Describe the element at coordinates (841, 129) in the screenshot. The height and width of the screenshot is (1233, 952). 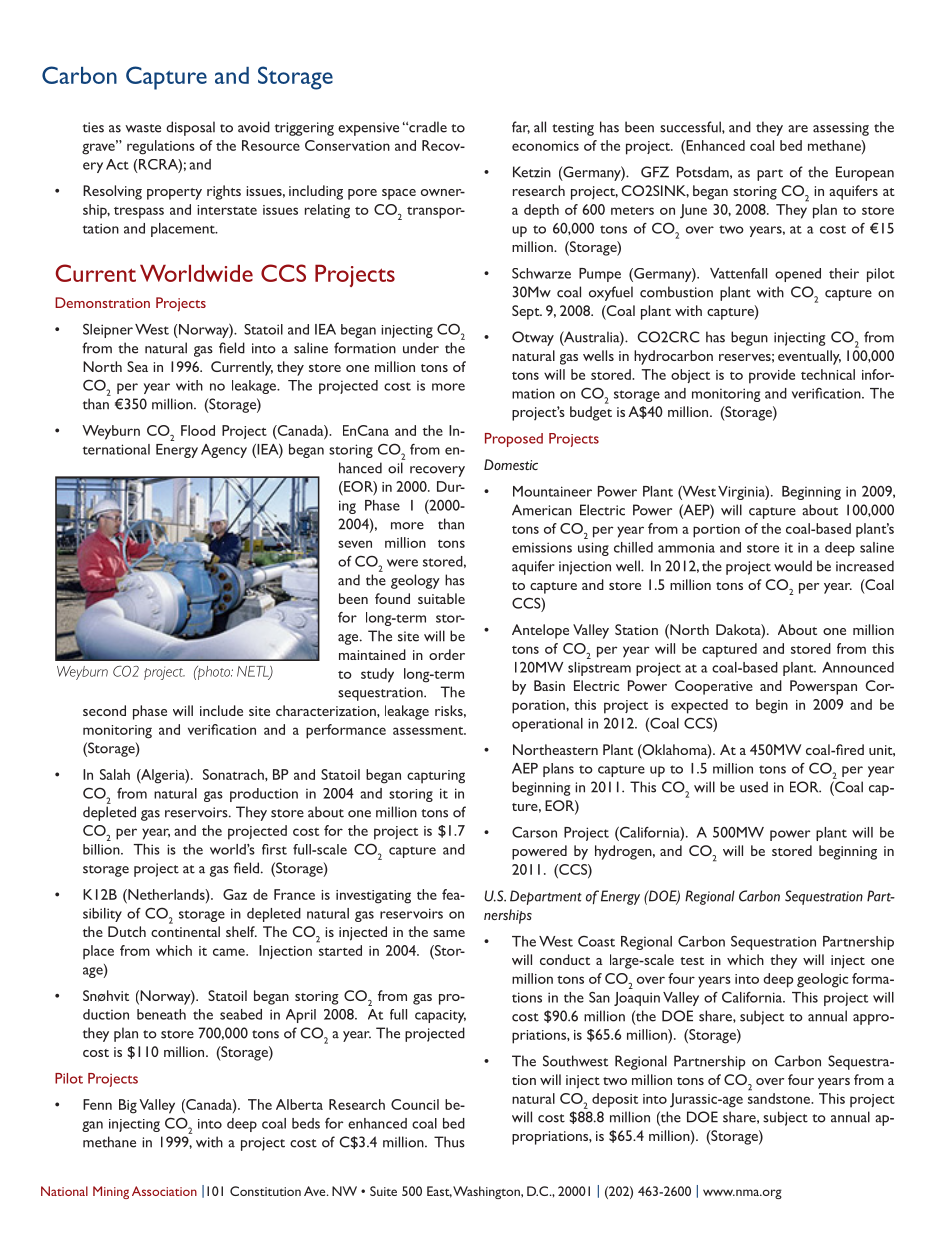
I see `assessing` at that location.
